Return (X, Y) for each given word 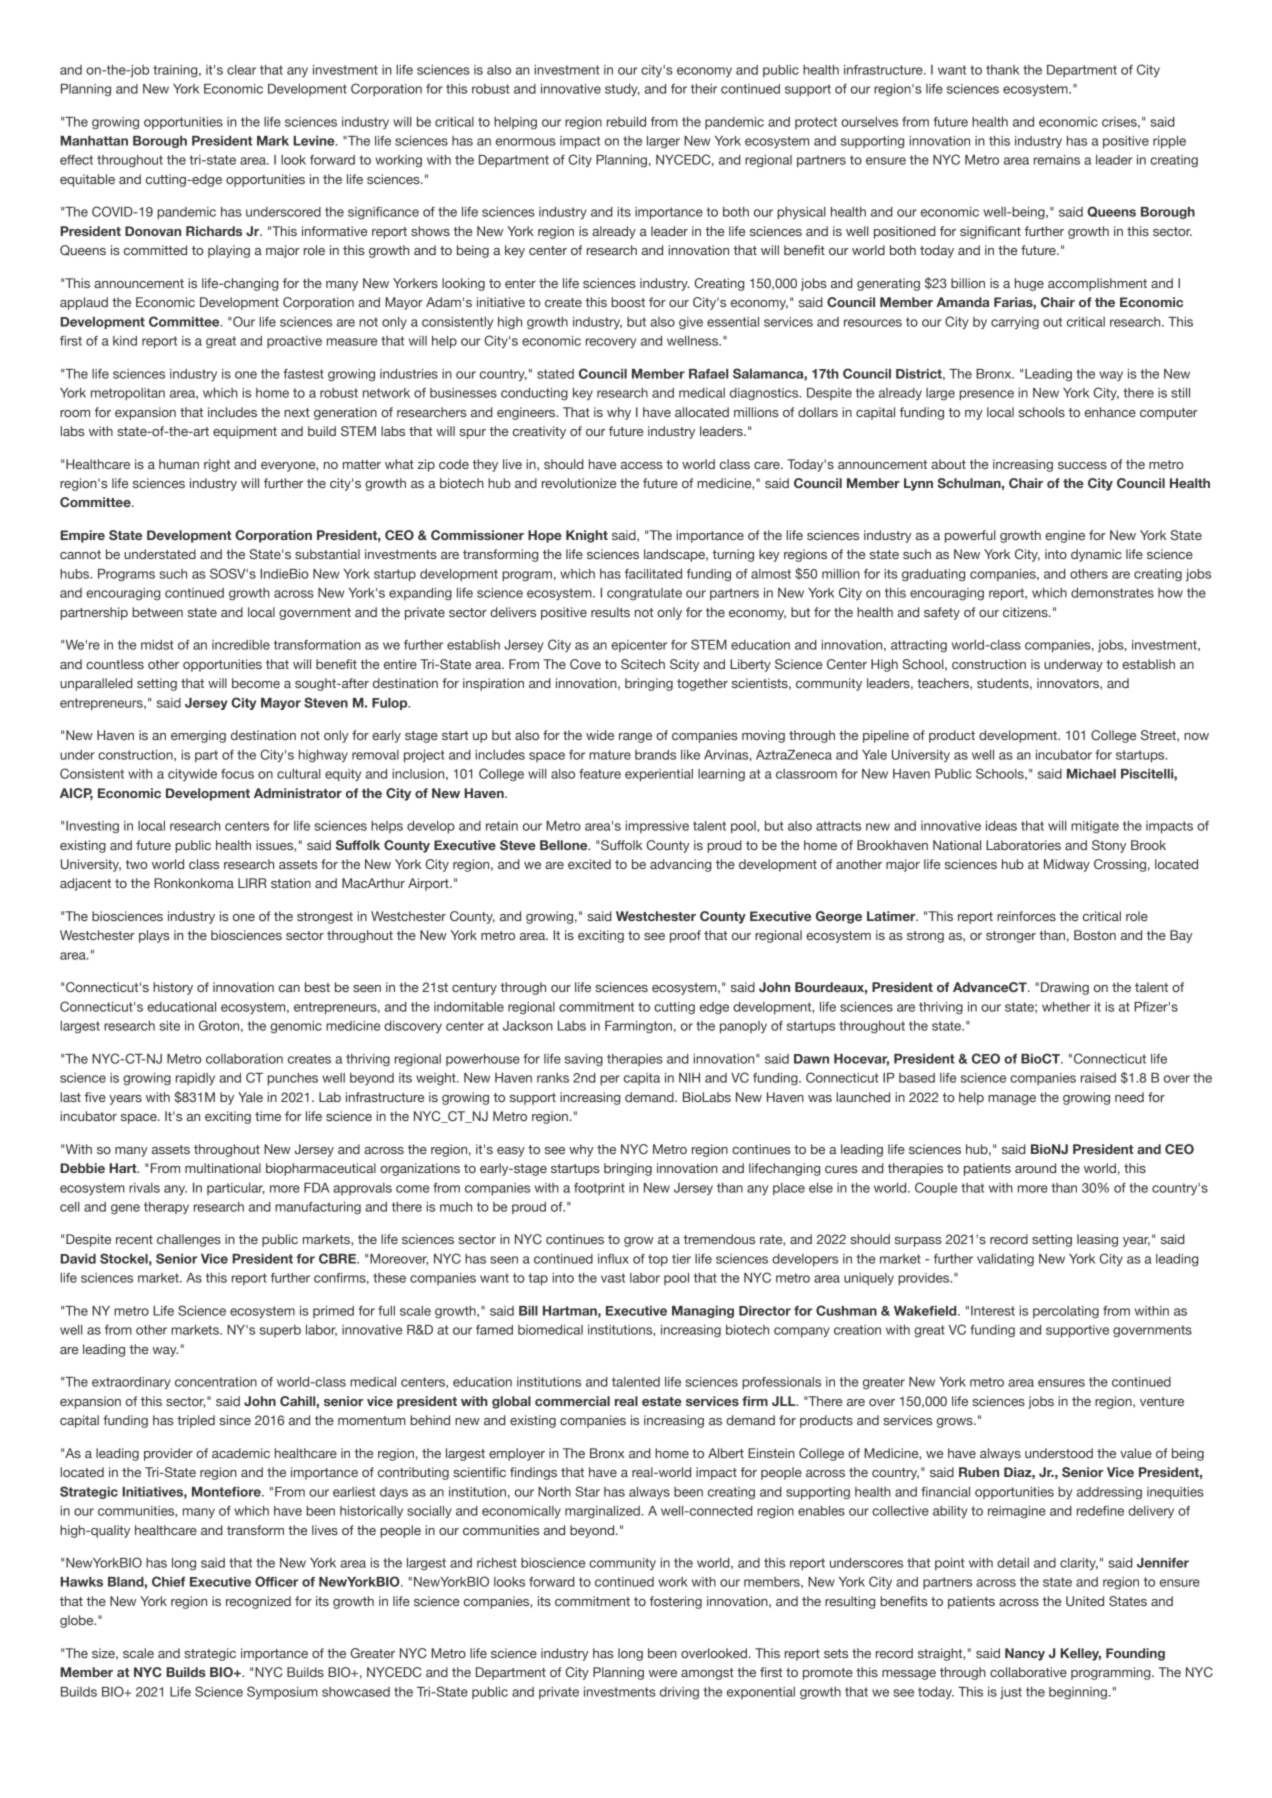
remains (1057, 160)
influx (613, 1259)
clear (241, 70)
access (642, 465)
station (291, 883)
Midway (1067, 865)
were (662, 1673)
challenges (189, 1240)
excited (589, 864)
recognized (258, 1602)
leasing (1097, 1240)
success (1082, 465)
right (217, 465)
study (622, 90)
